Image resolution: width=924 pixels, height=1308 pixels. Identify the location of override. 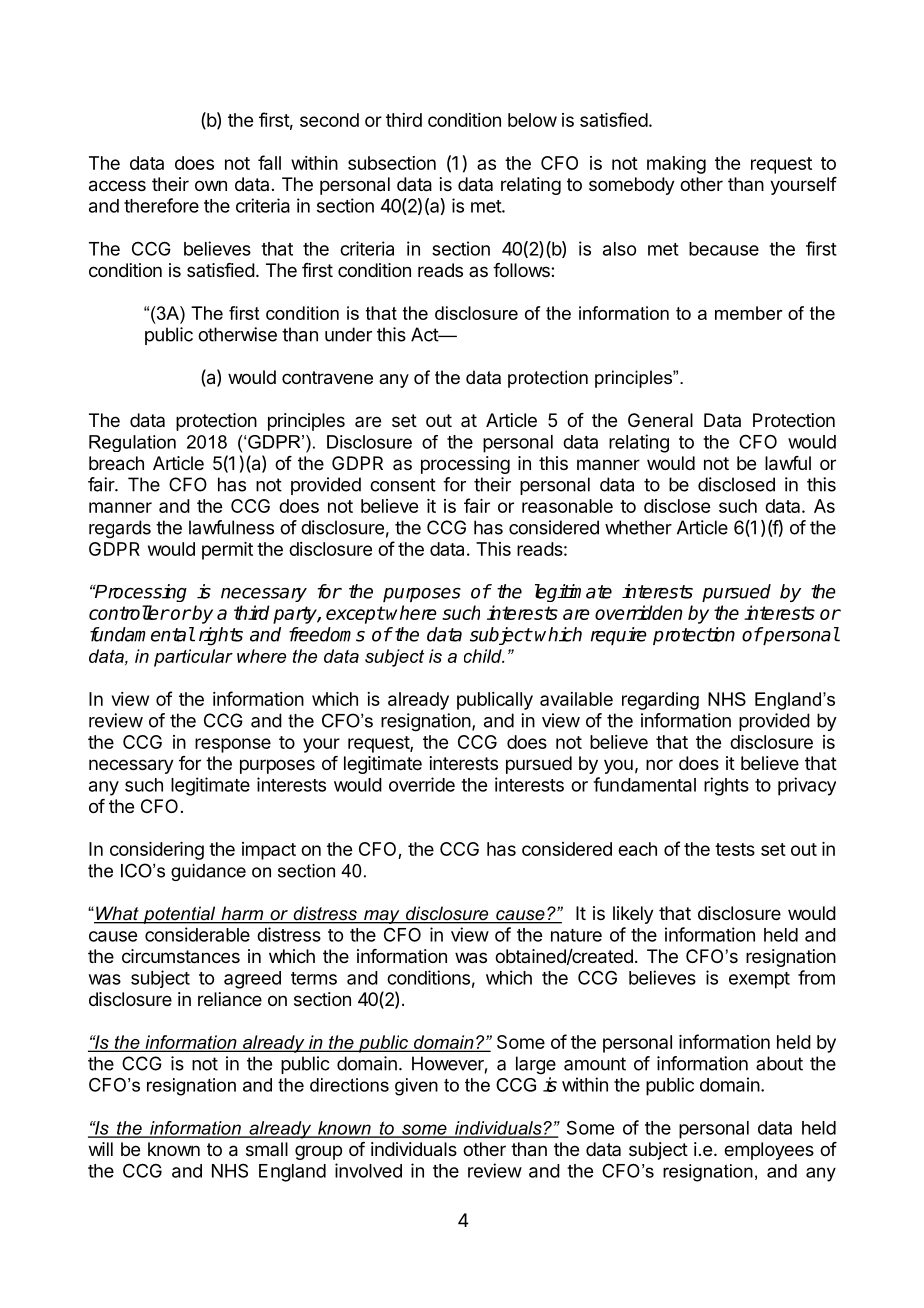
(422, 784).
